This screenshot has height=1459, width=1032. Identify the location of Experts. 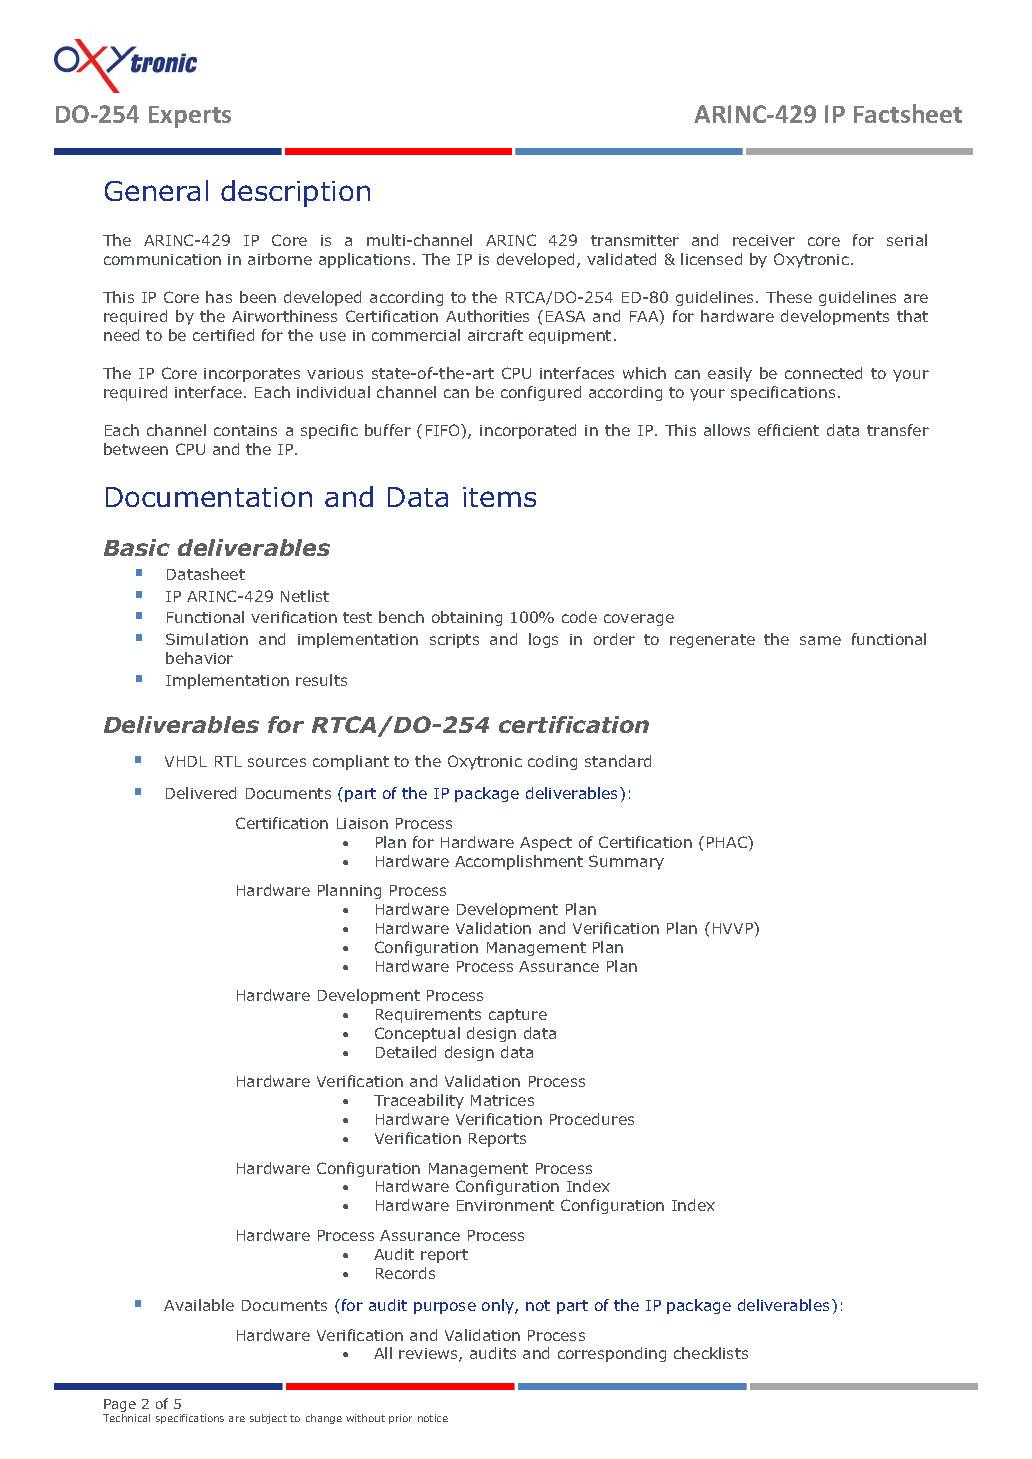
(190, 117).
